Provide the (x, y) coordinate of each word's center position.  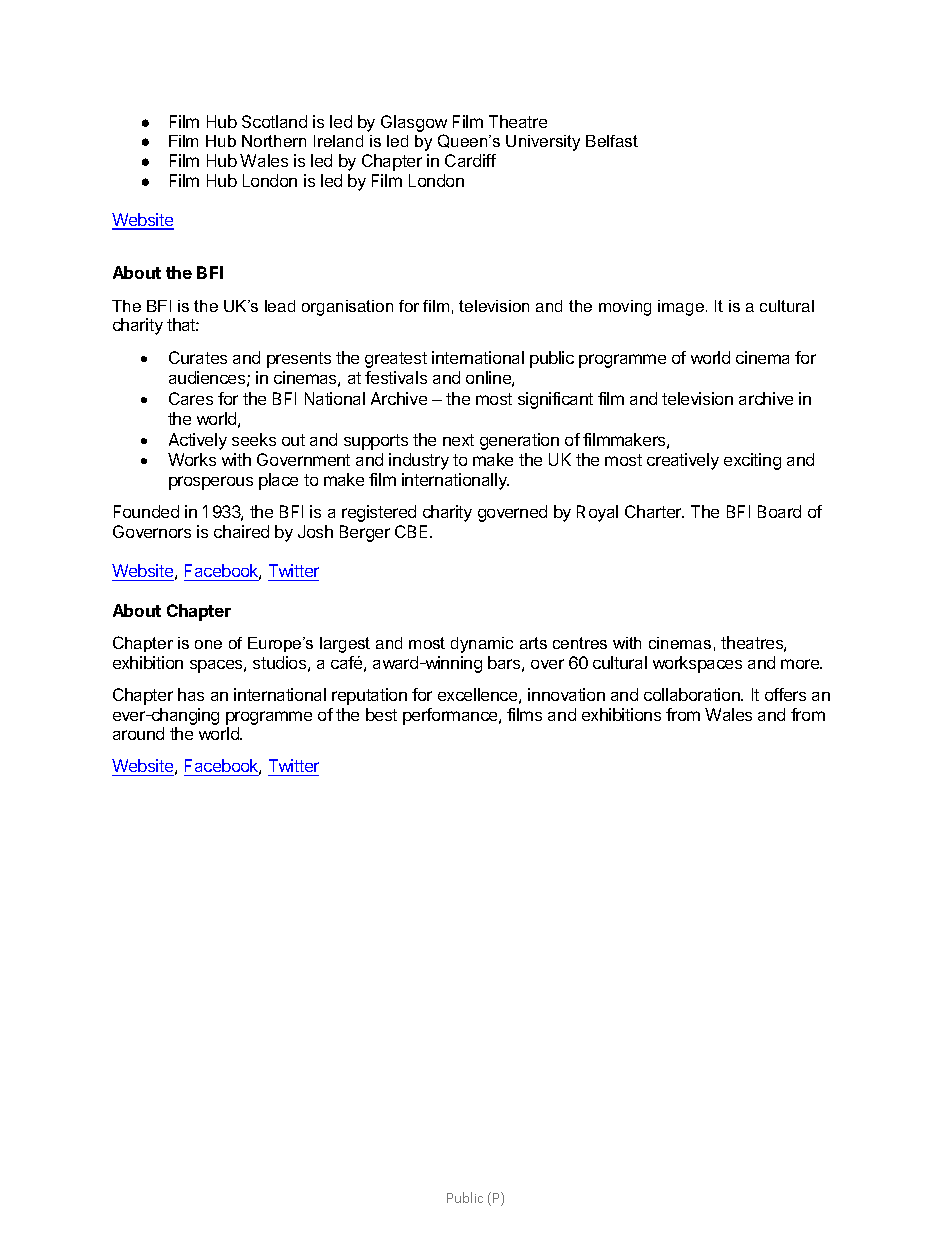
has (191, 694)
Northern (274, 141)
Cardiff (470, 160)
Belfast (612, 141)
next (458, 440)
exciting (752, 461)
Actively (198, 441)
